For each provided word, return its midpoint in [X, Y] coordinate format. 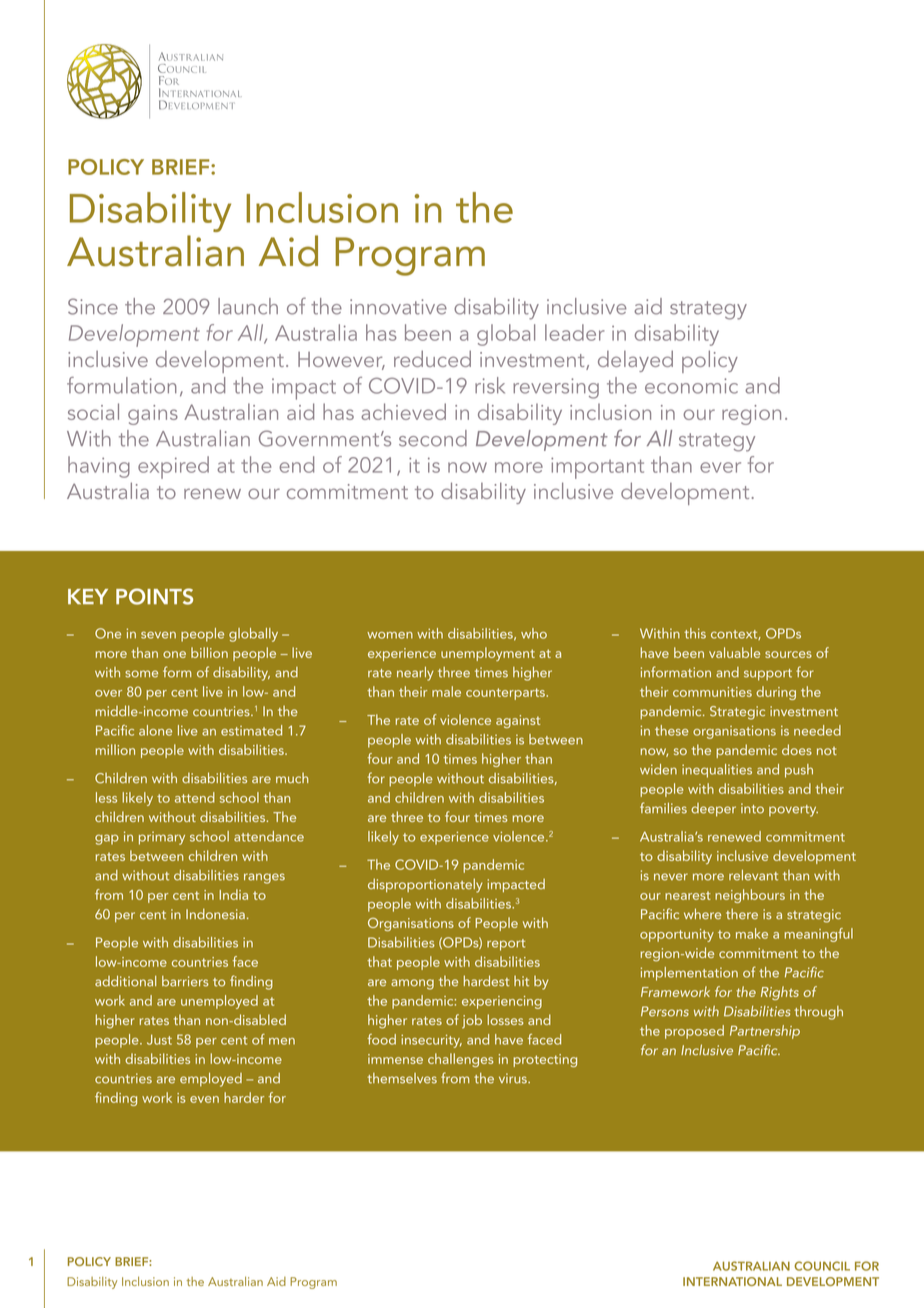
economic [691, 386]
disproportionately [425, 885]
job [472, 1021]
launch [248, 306]
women [390, 635]
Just [159, 1039]
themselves [402, 1078]
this [695, 633]
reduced [432, 358]
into [752, 808]
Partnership [765, 1032]
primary [162, 838]
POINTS [154, 596]
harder [244, 1097]
